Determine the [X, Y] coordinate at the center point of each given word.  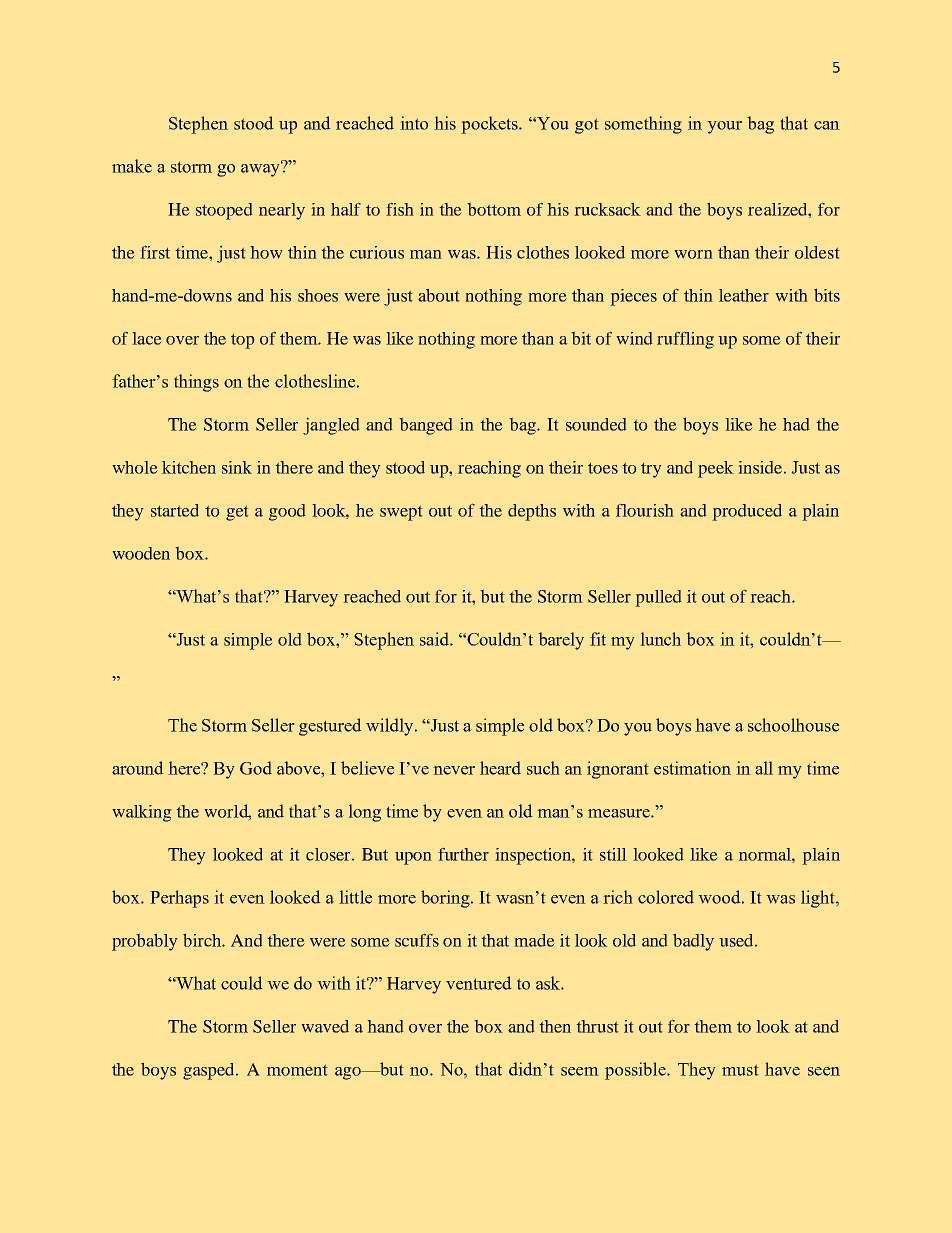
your [724, 127]
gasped [210, 1071]
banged [426, 426]
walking [142, 813]
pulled [658, 598]
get [237, 513]
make [132, 166]
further [463, 854]
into [414, 123]
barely [561, 641]
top [243, 341]
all [764, 768]
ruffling [685, 340]
